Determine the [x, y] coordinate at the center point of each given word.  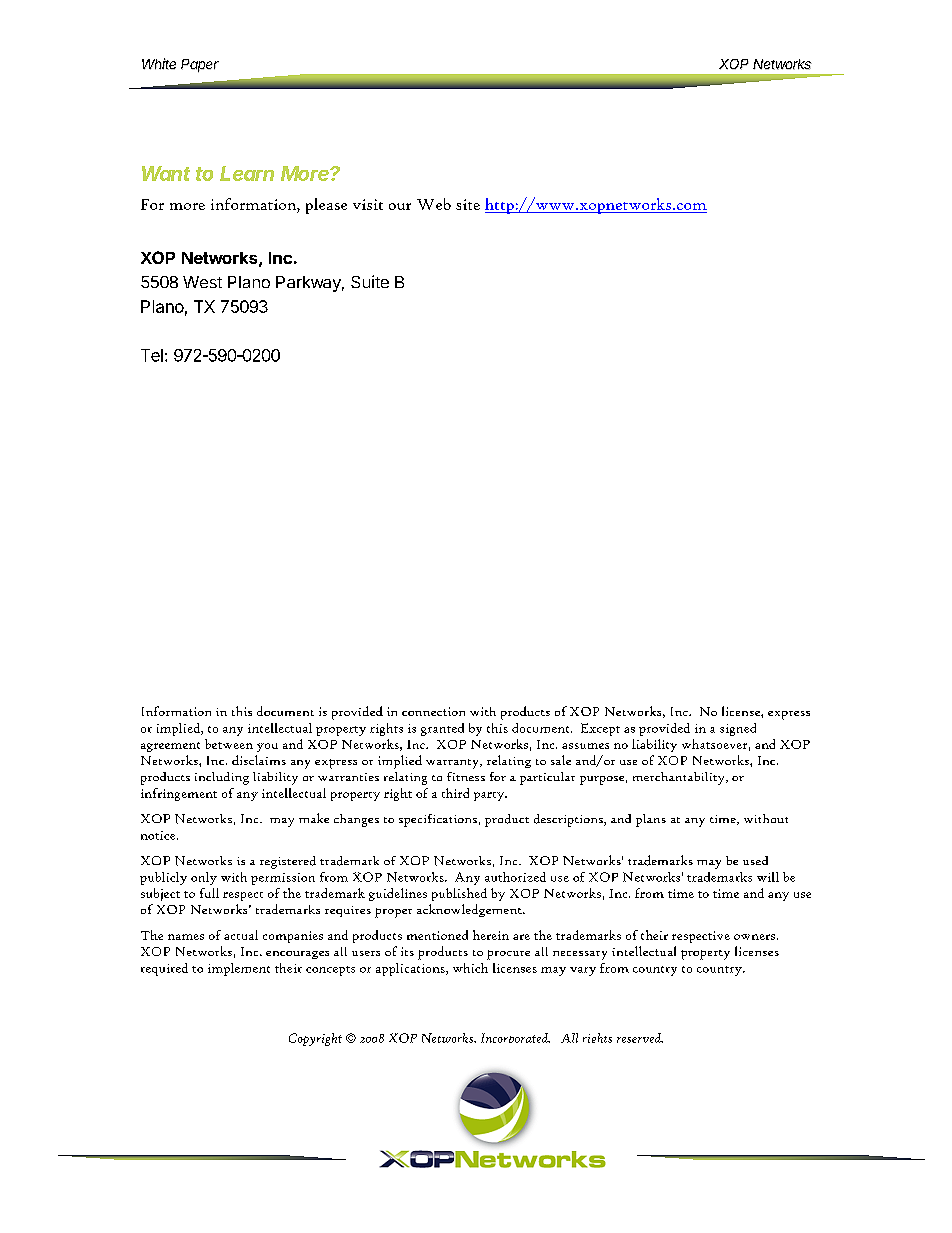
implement [239, 969]
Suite [370, 281]
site [468, 204]
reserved [640, 1038]
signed [738, 729]
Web [434, 204]
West [202, 282]
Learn [247, 173]
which [470, 968]
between [229, 744]
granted [442, 729]
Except [600, 729]
